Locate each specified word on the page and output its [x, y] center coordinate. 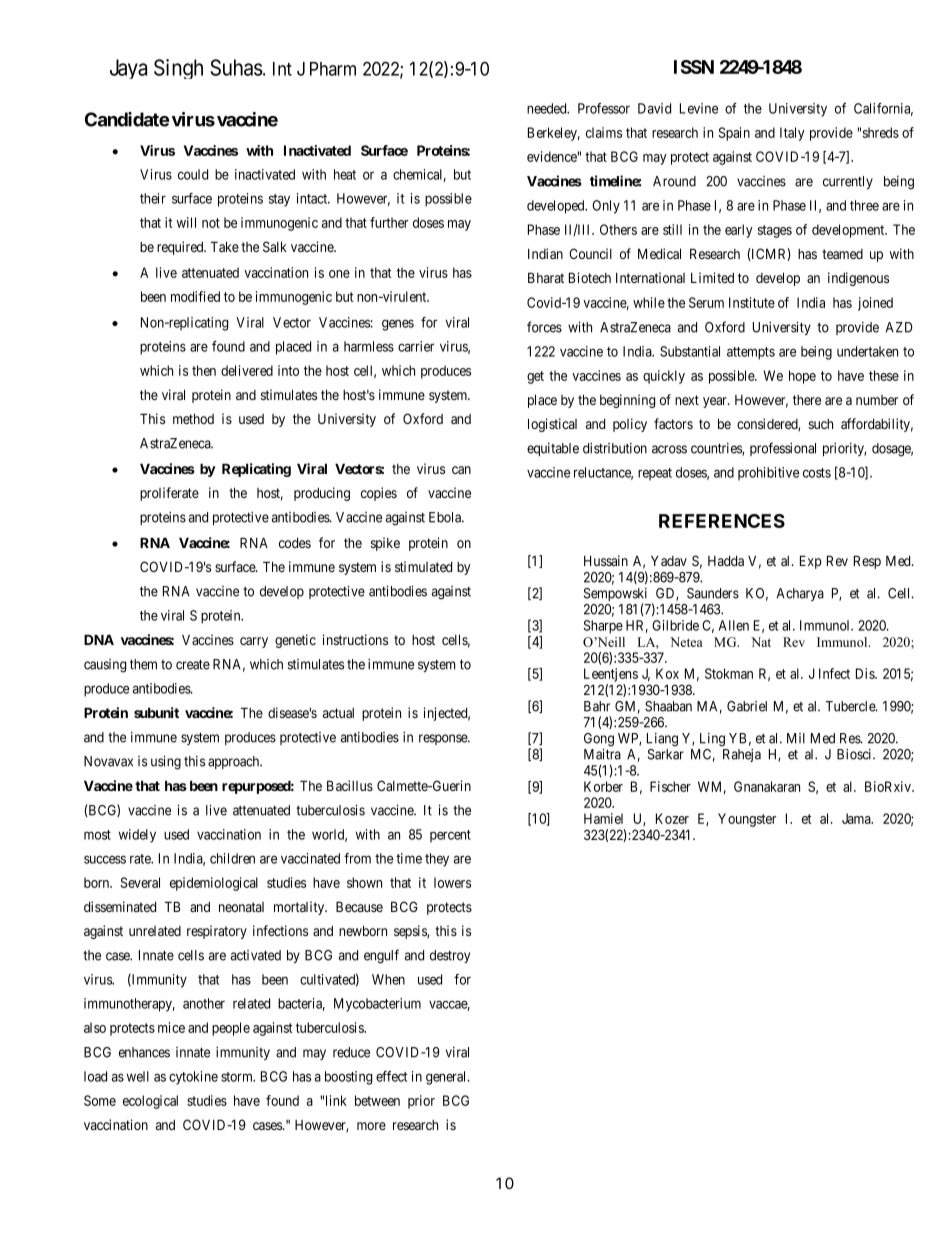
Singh [178, 69]
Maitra [602, 754]
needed [548, 108]
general [447, 1078]
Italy [792, 134]
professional [783, 449]
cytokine [193, 1078]
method [193, 418]
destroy [450, 956]
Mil [796, 738]
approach [235, 762]
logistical [552, 425]
